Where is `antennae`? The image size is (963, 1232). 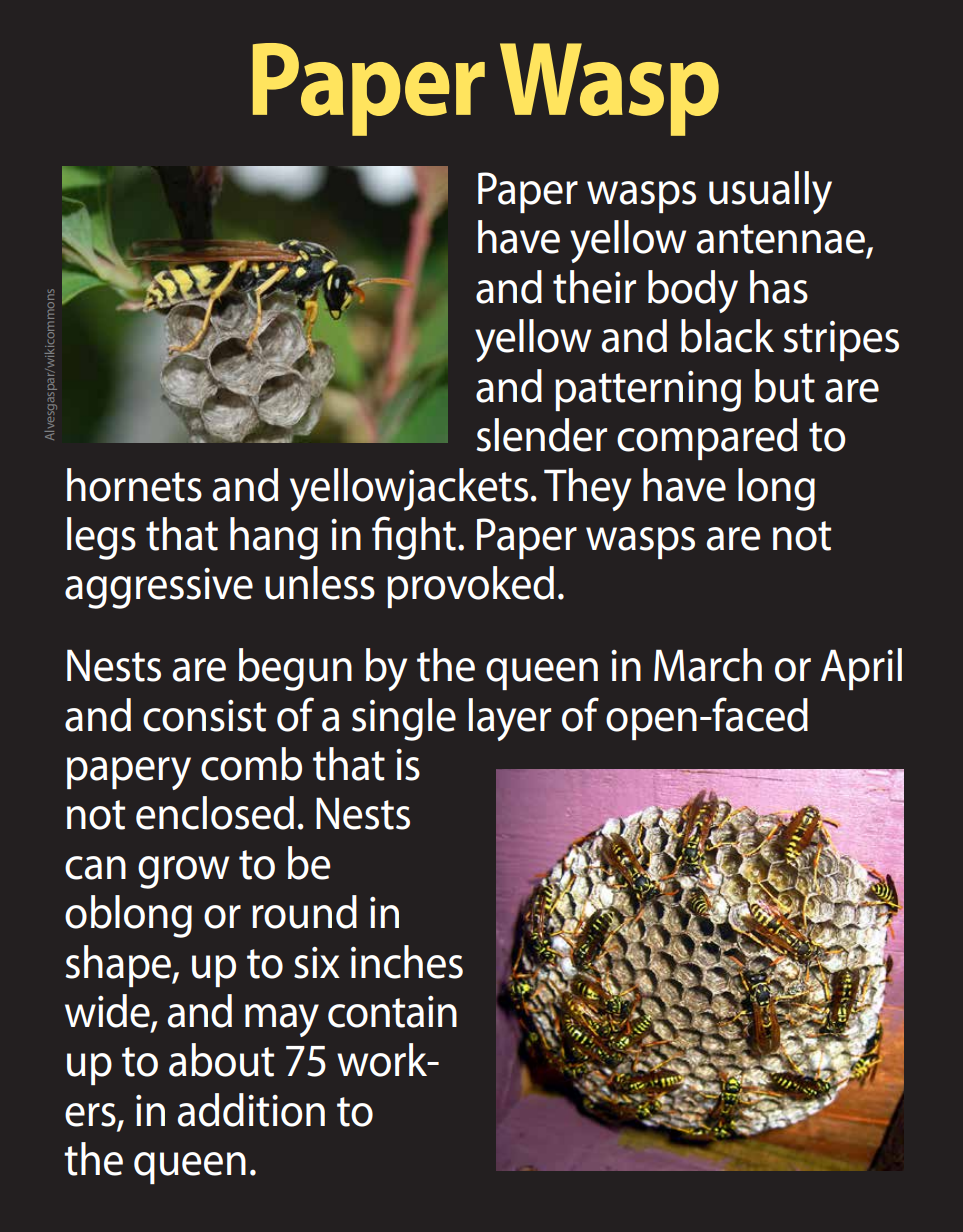 antennae is located at coordinates (781, 239).
